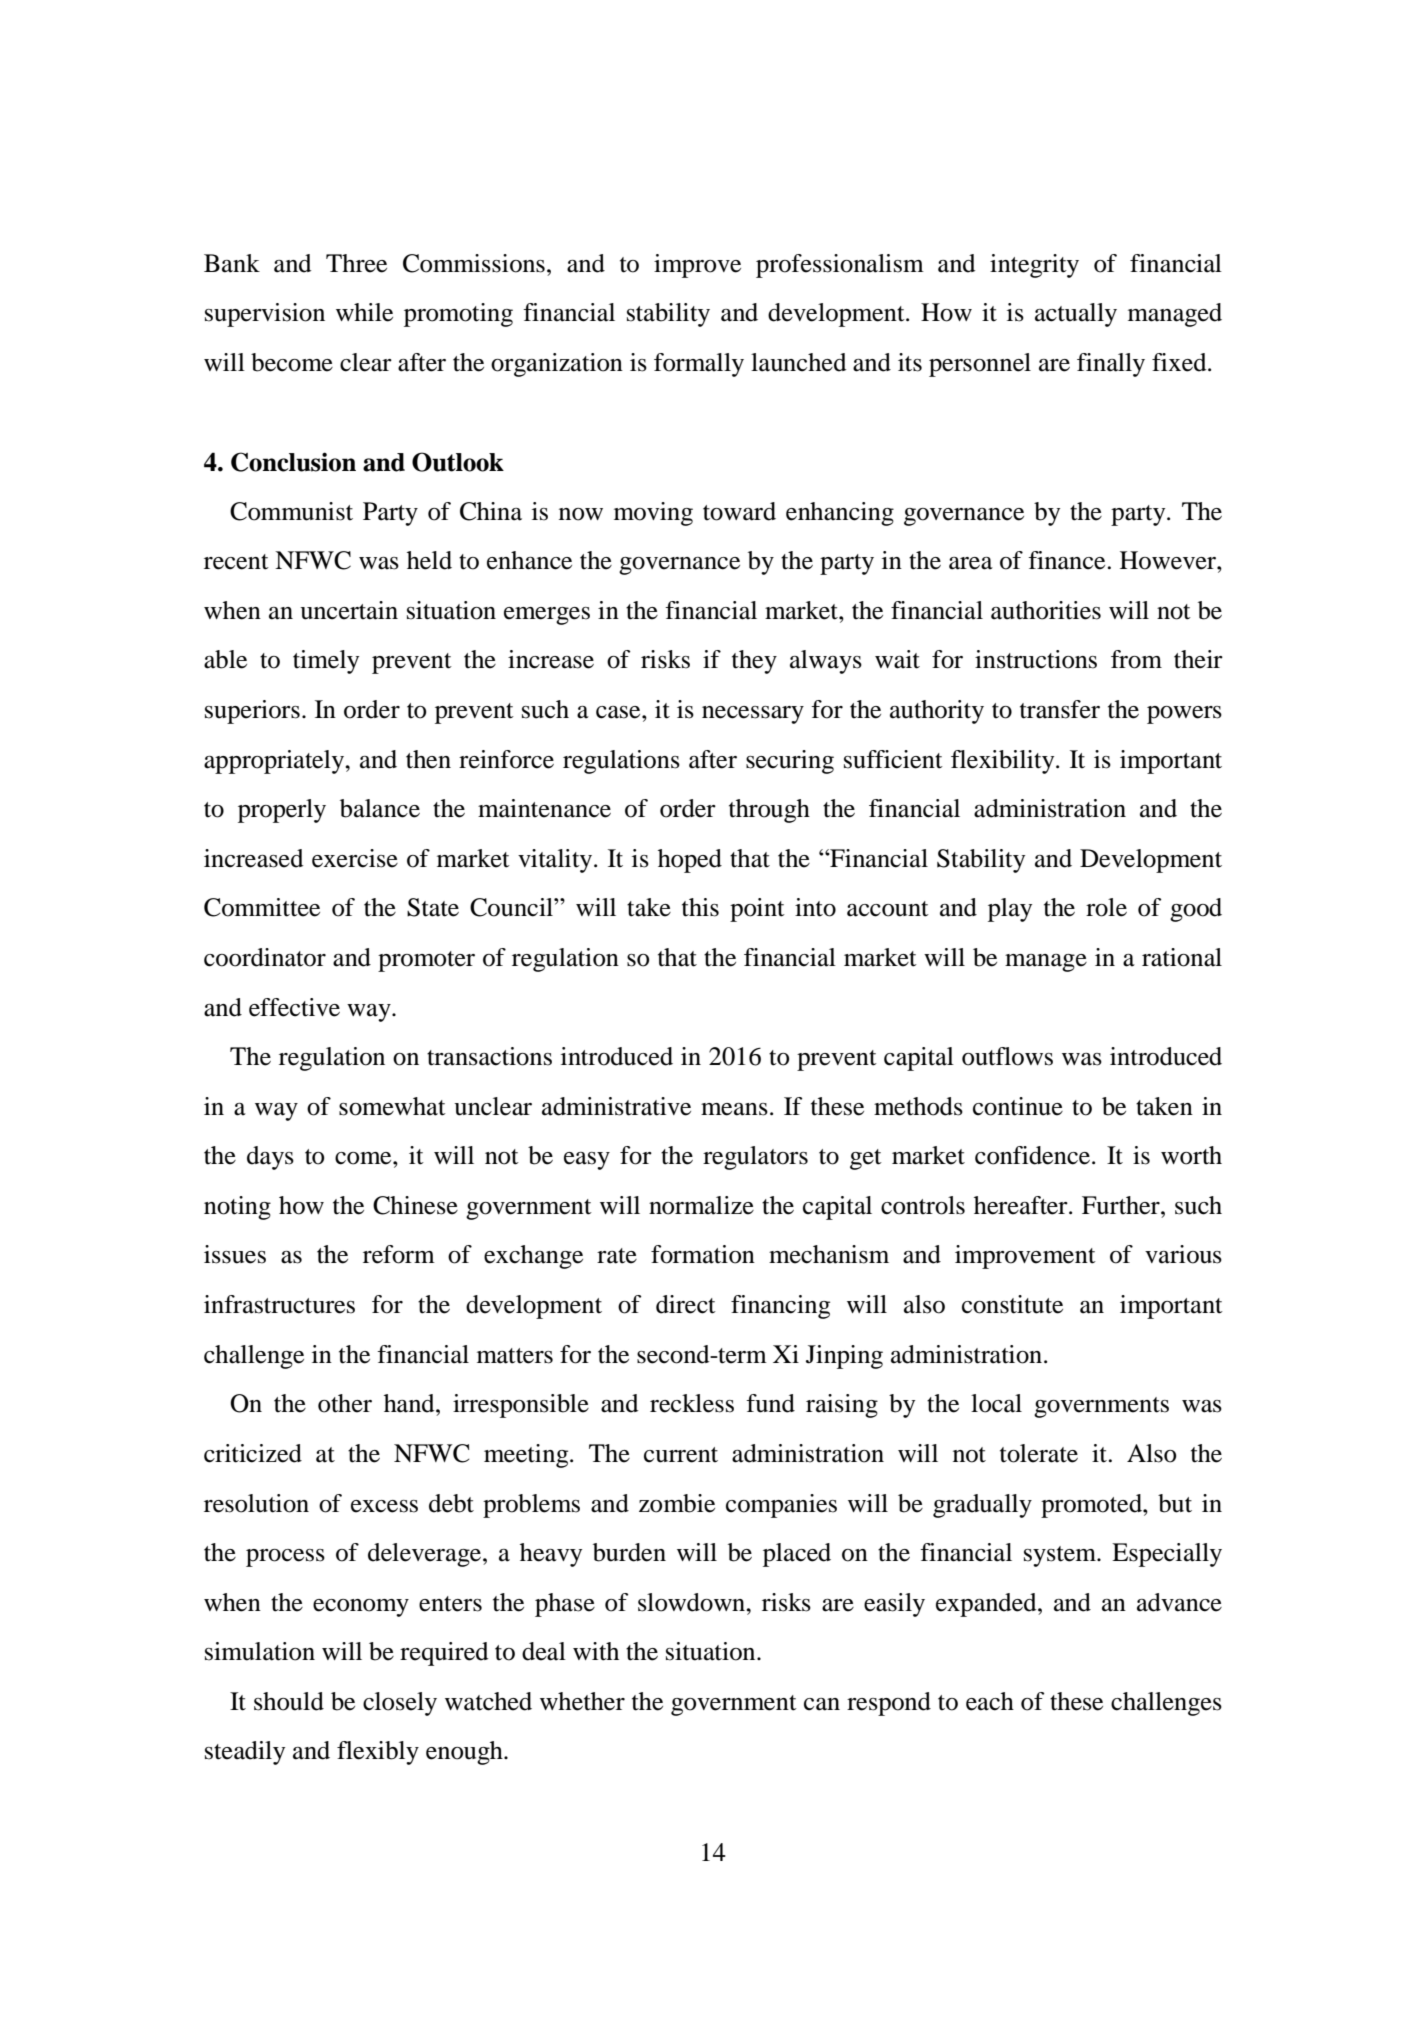 The height and width of the page is (2017, 1426). What do you see at coordinates (289, 1701) in the page?
I see `should` at bounding box center [289, 1701].
